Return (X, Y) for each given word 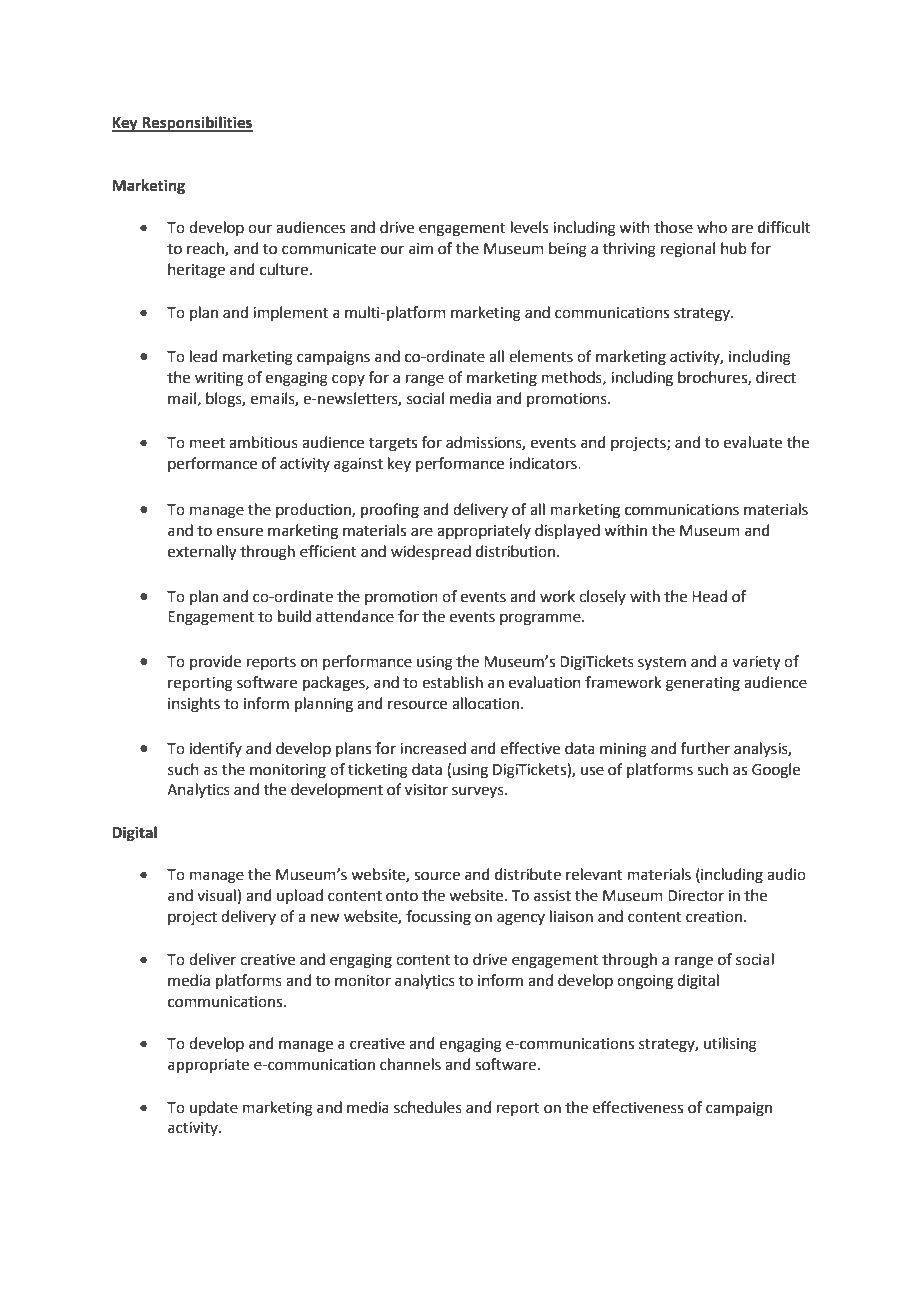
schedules (428, 1107)
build (294, 616)
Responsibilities (196, 124)
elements (541, 356)
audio (786, 874)
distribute (528, 874)
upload (300, 896)
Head (709, 596)
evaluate (753, 442)
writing (219, 379)
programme (541, 619)
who (712, 227)
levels (529, 227)
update (214, 1108)
